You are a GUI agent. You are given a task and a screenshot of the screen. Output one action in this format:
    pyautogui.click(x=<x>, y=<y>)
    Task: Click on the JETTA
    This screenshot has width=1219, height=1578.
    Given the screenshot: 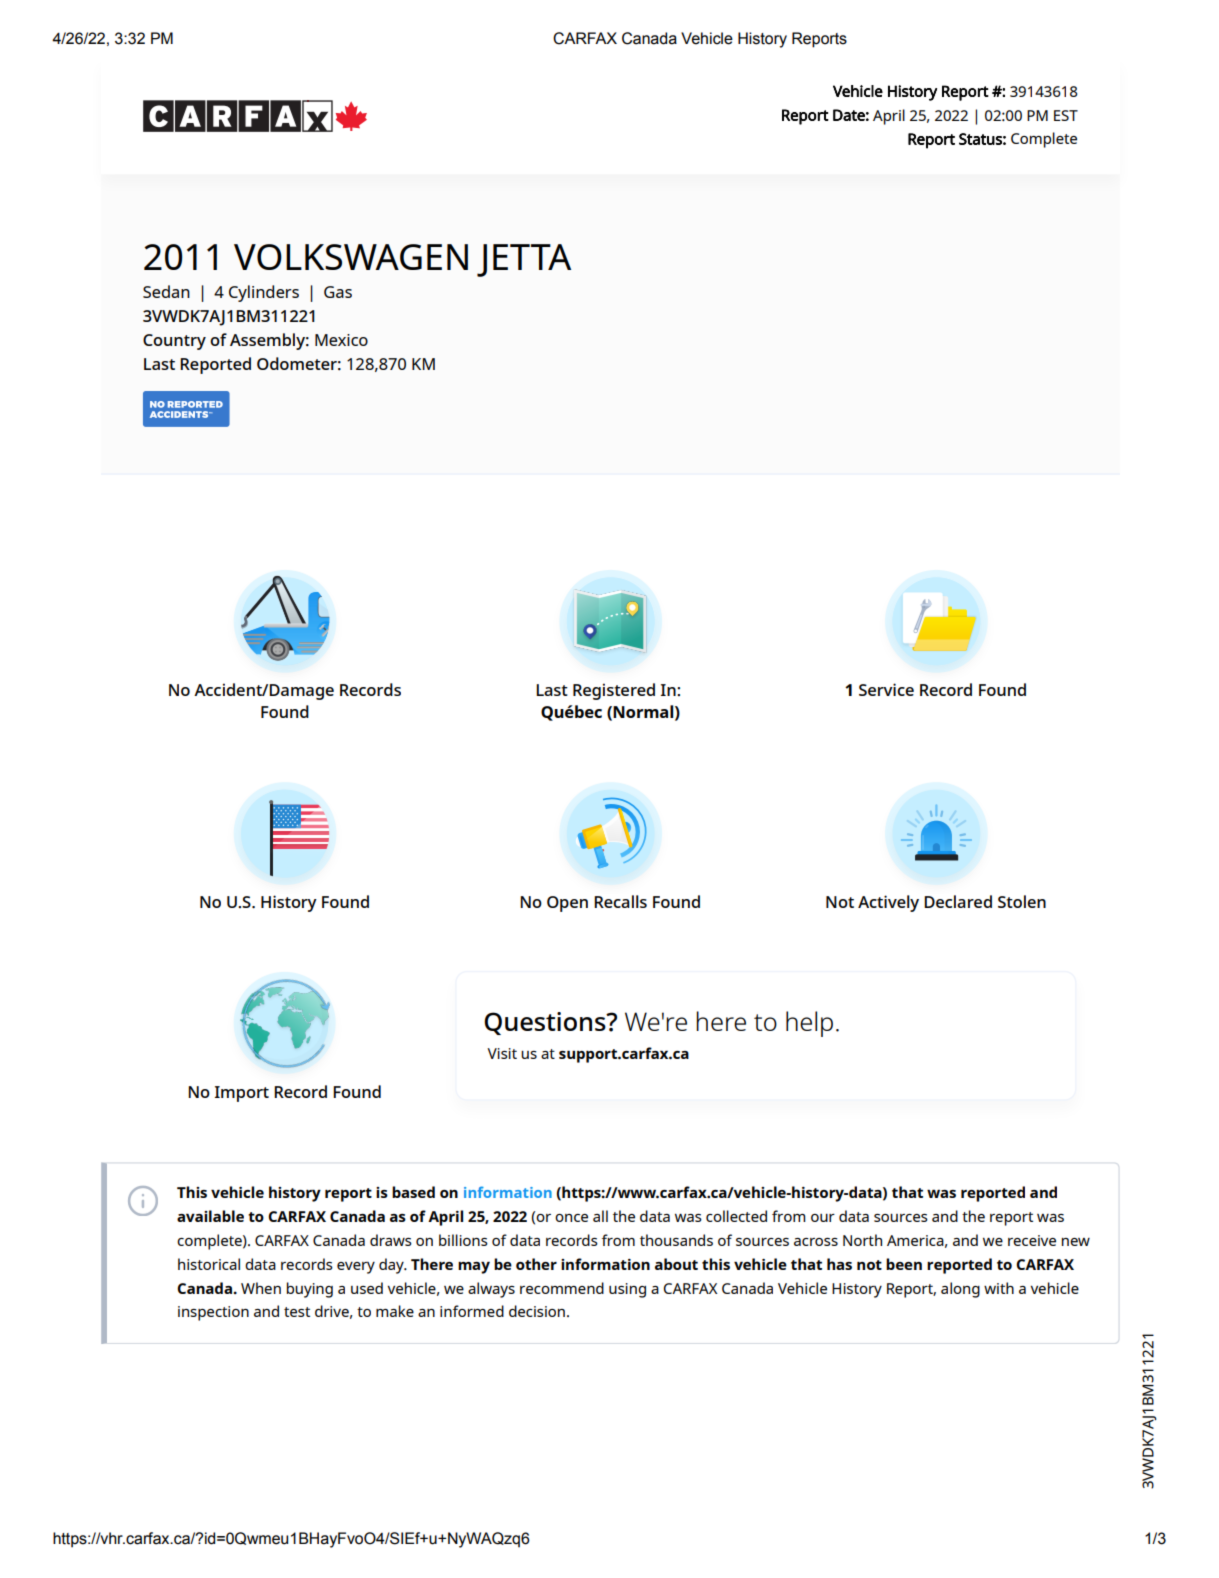 What is the action you would take?
    pyautogui.click(x=524, y=260)
